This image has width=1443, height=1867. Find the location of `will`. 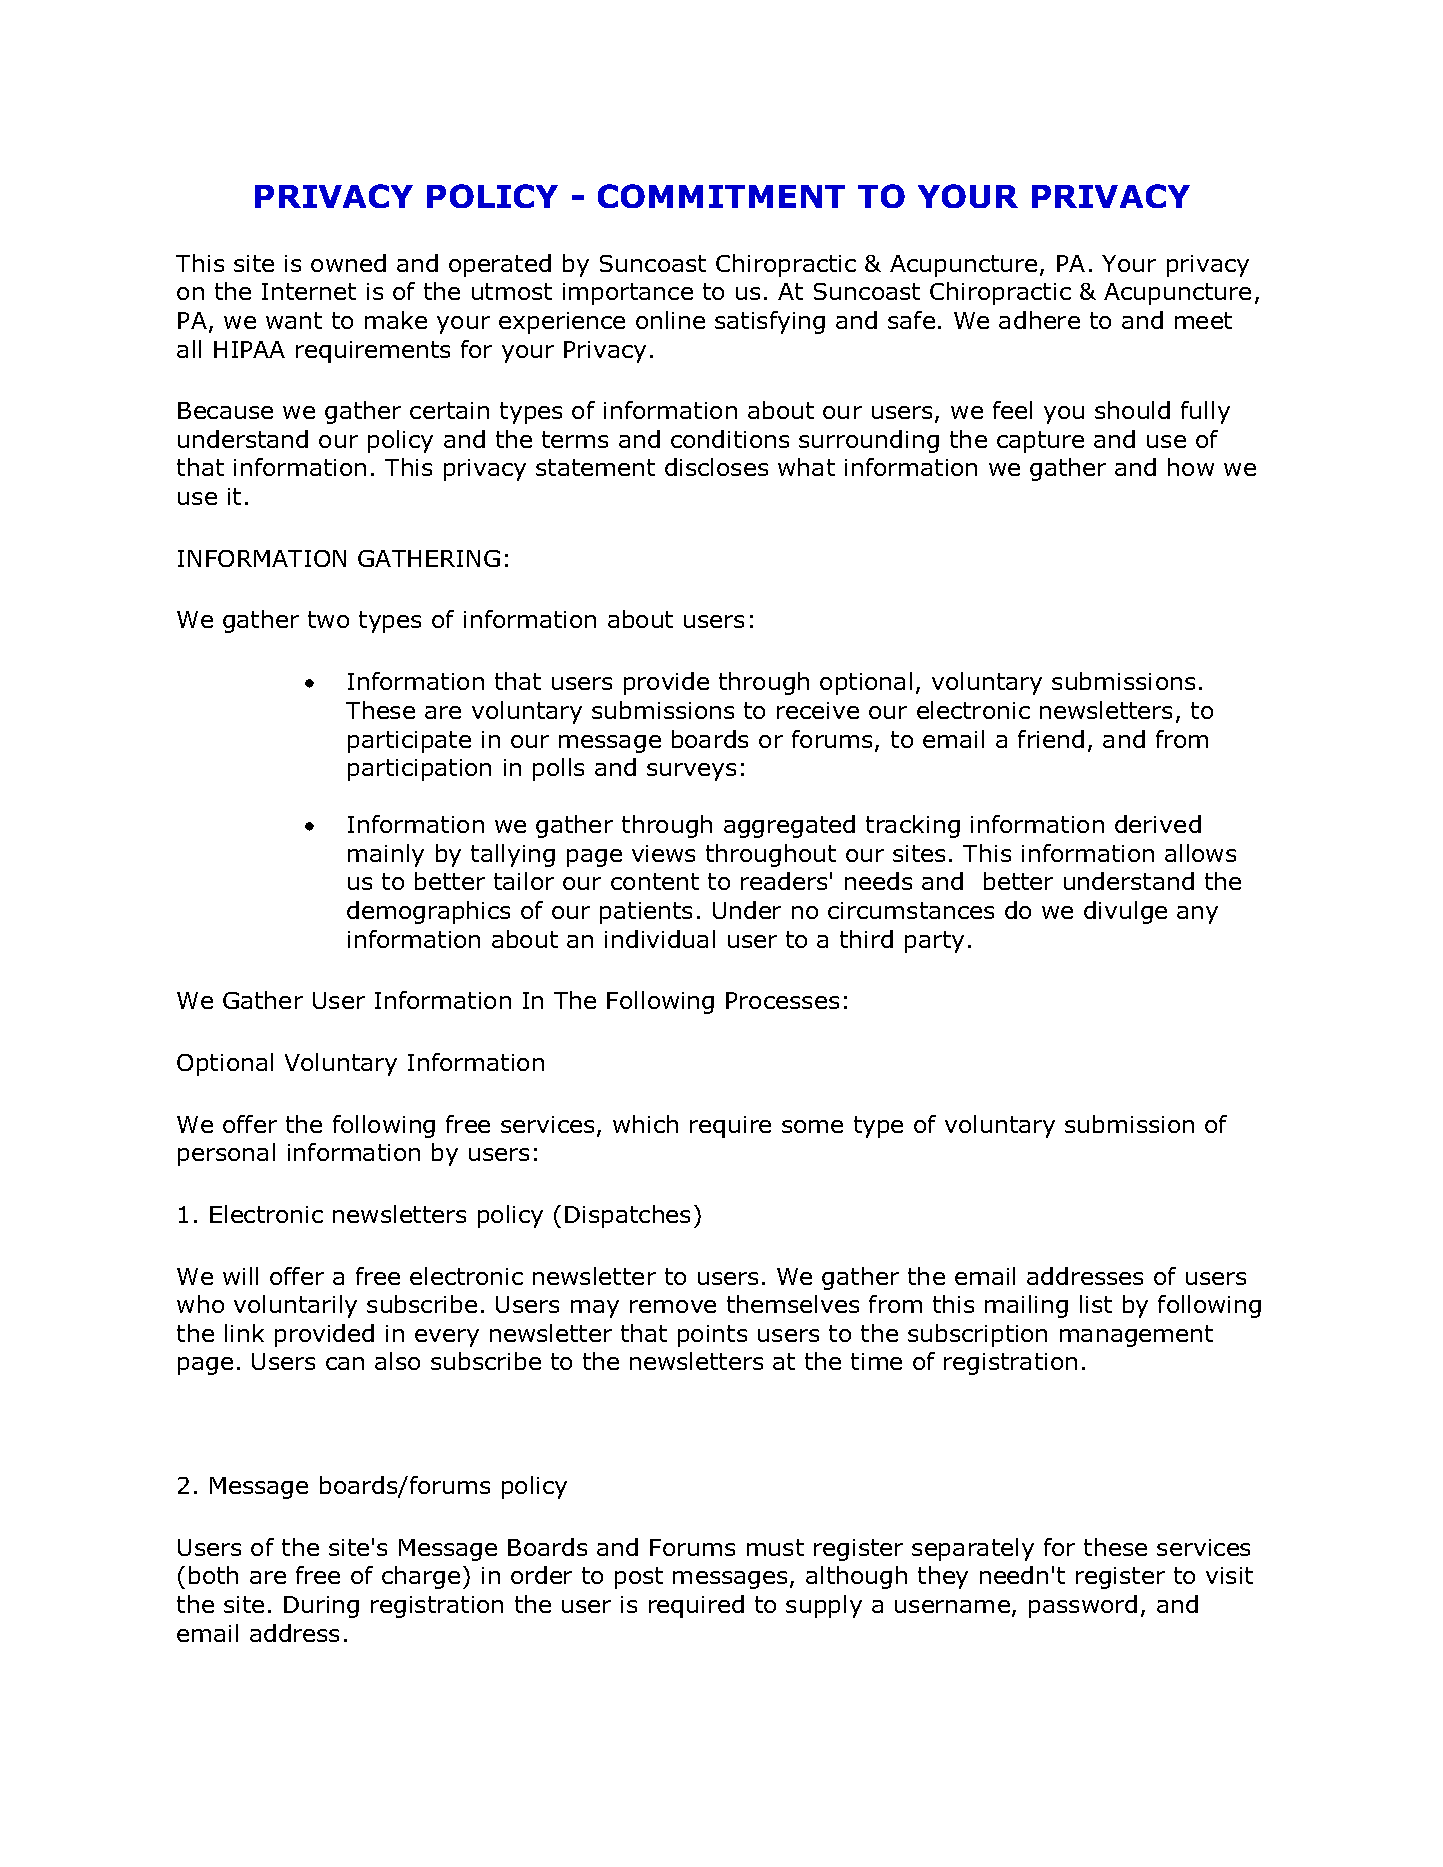

will is located at coordinates (240, 1276).
